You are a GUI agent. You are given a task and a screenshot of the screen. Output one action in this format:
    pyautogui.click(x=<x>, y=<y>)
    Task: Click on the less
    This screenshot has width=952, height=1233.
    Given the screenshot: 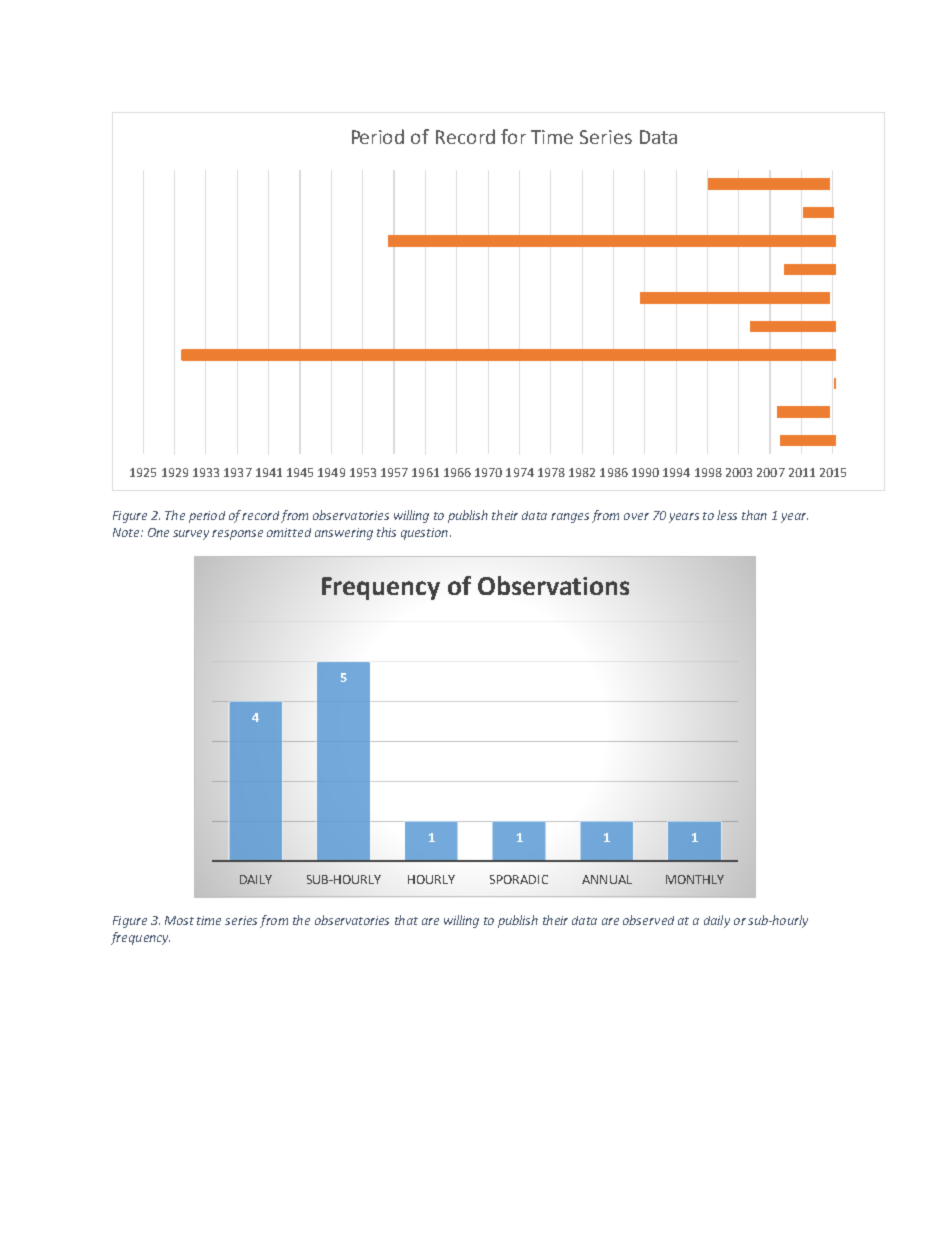 What is the action you would take?
    pyautogui.click(x=727, y=515)
